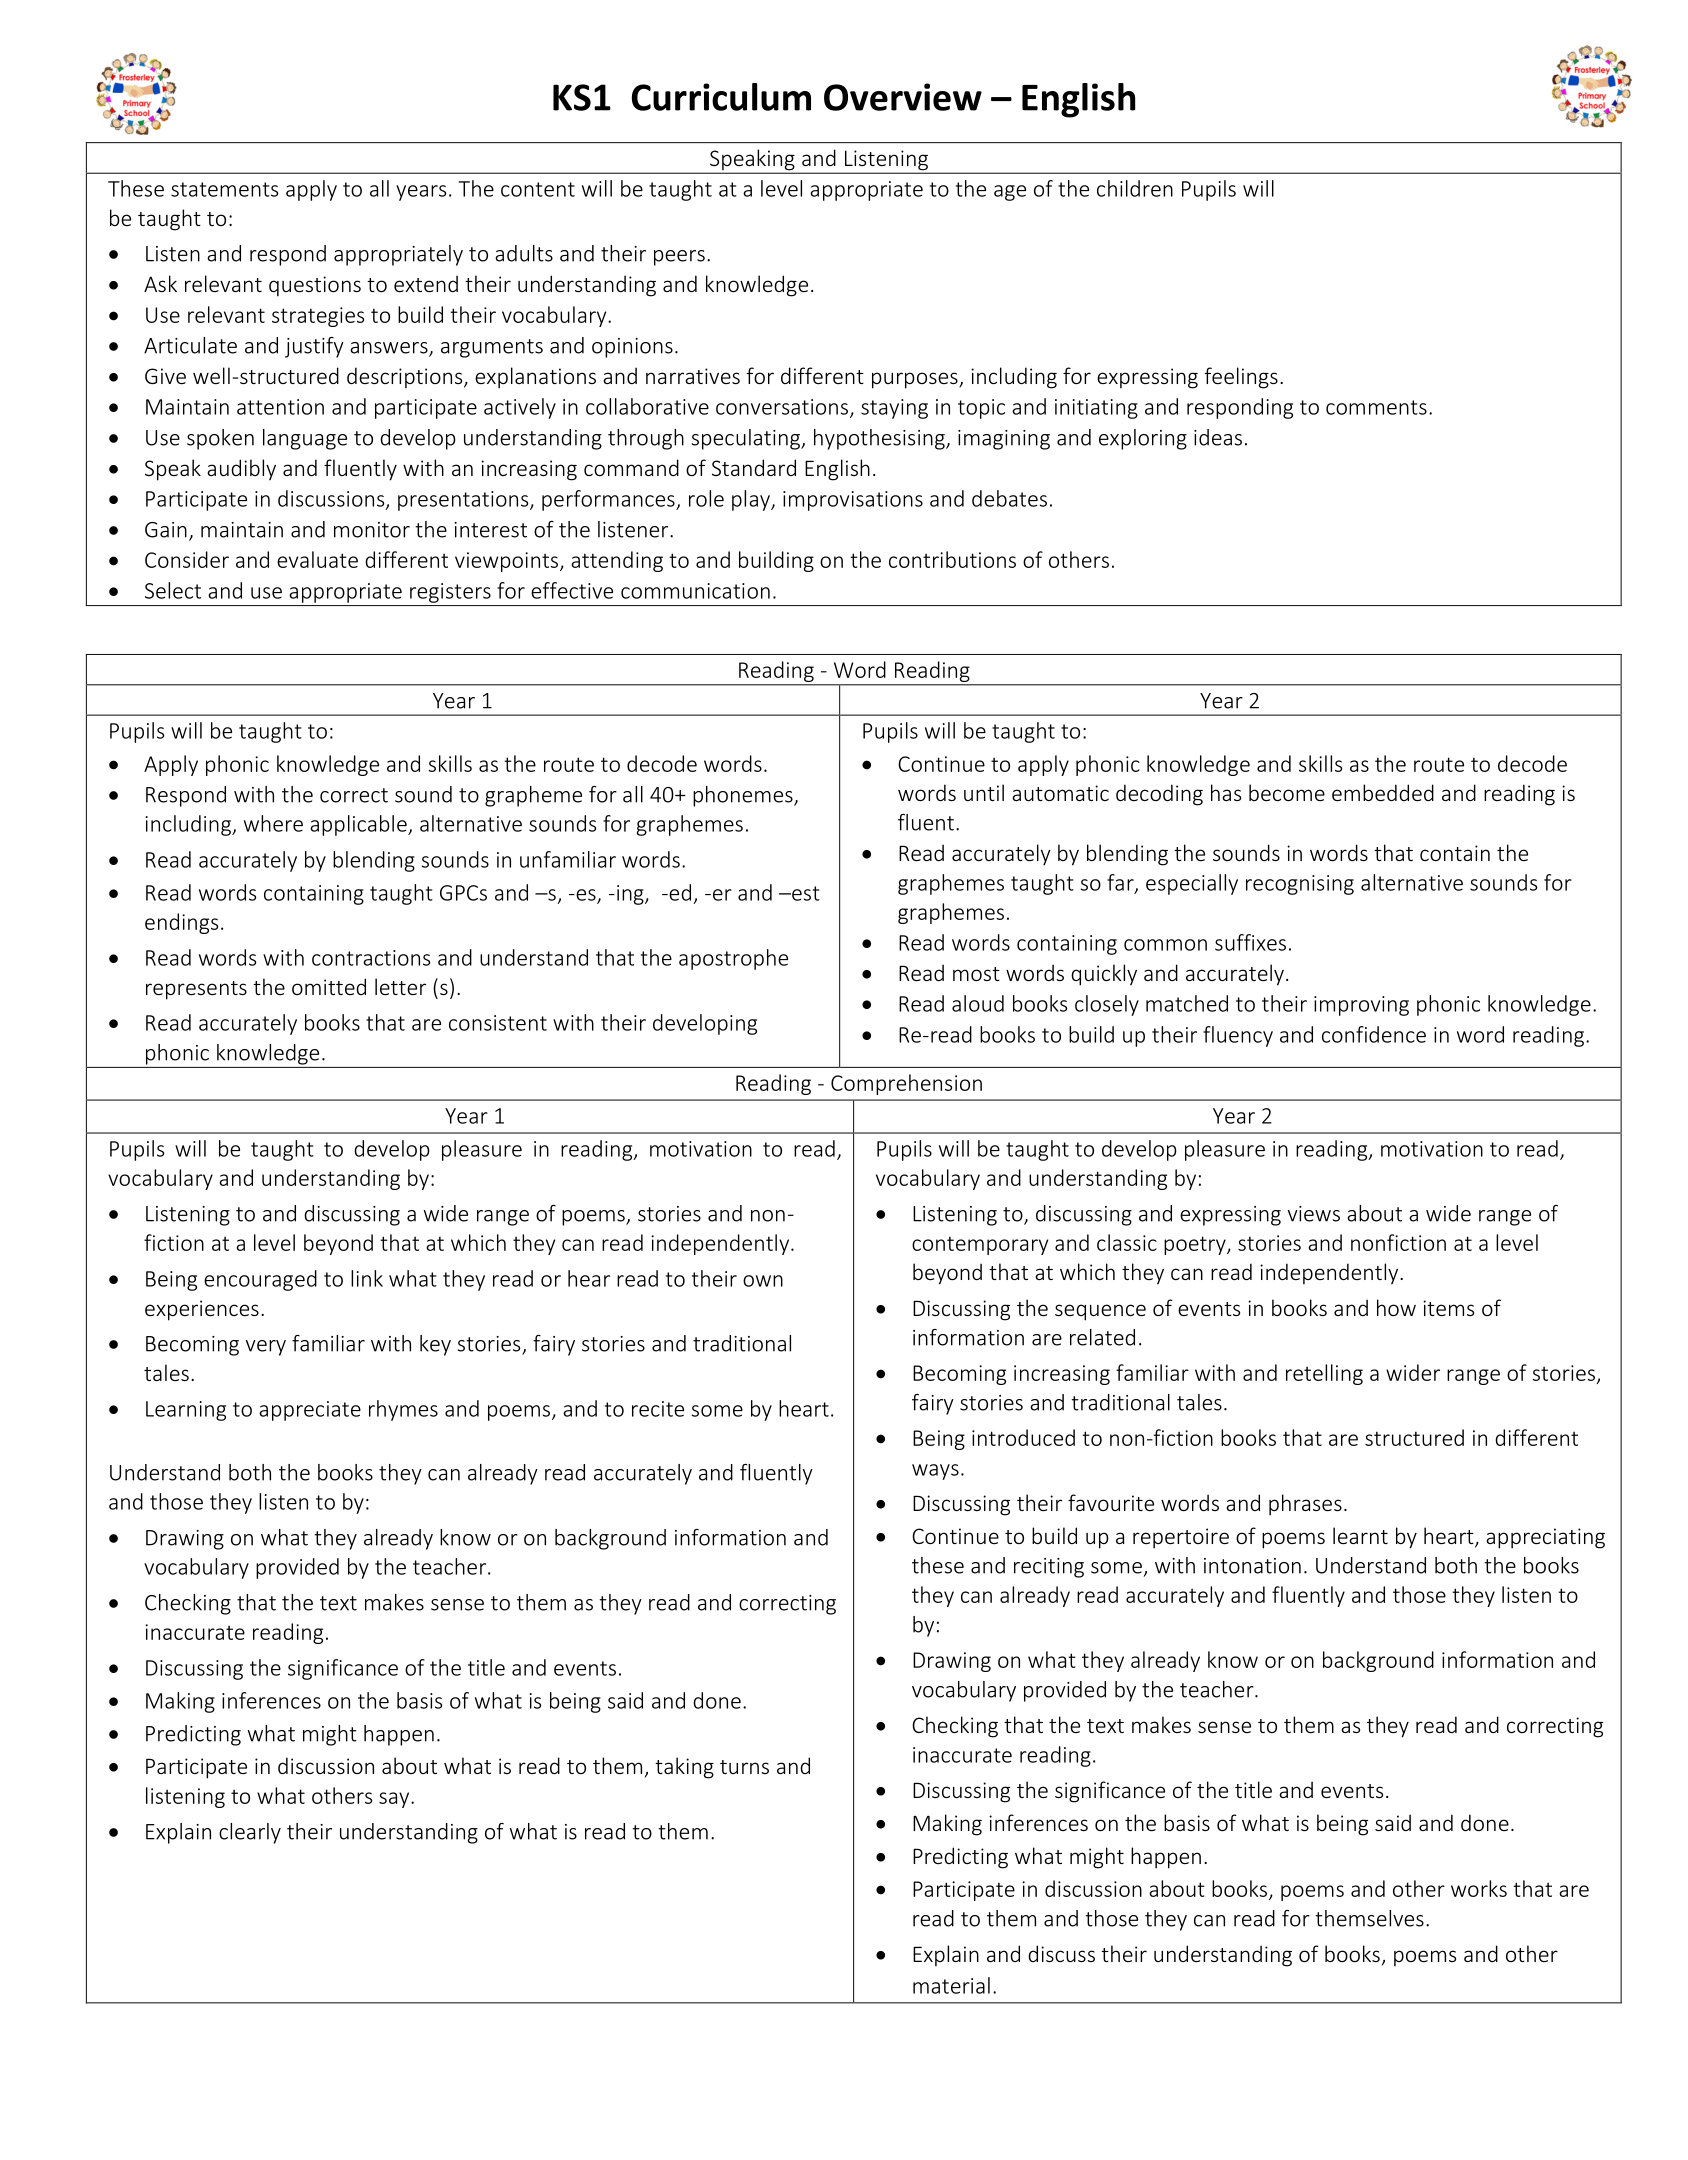 The width and height of the page is (1688, 2160). Describe the element at coordinates (903, 97) in the page. I see `Overview` at that location.
